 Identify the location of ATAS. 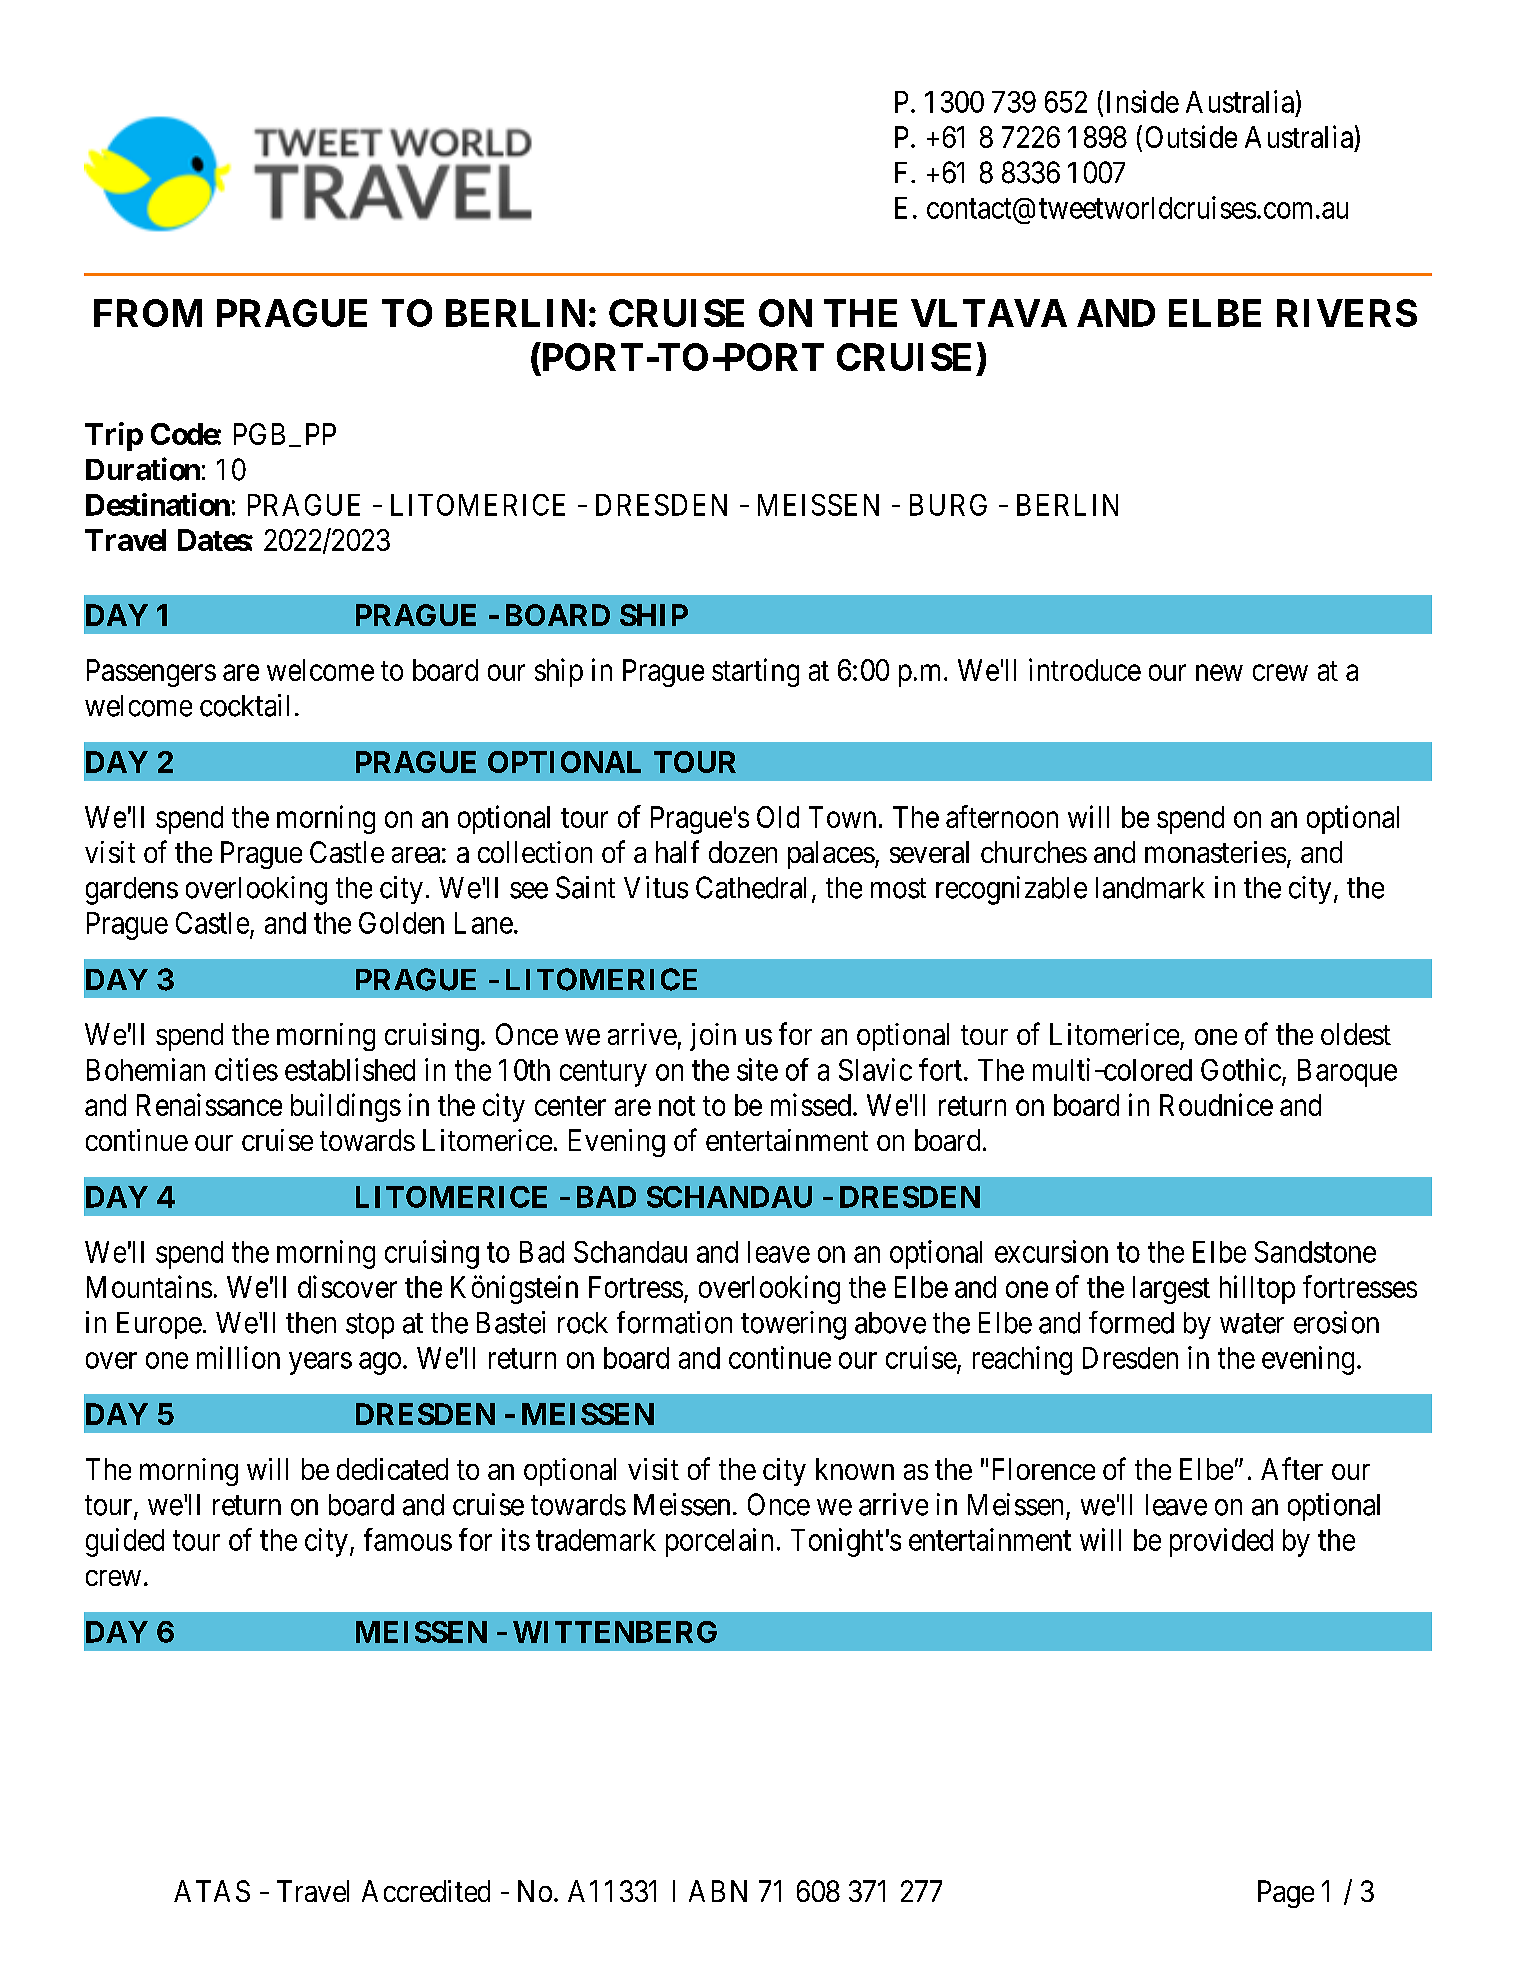
(212, 1891).
